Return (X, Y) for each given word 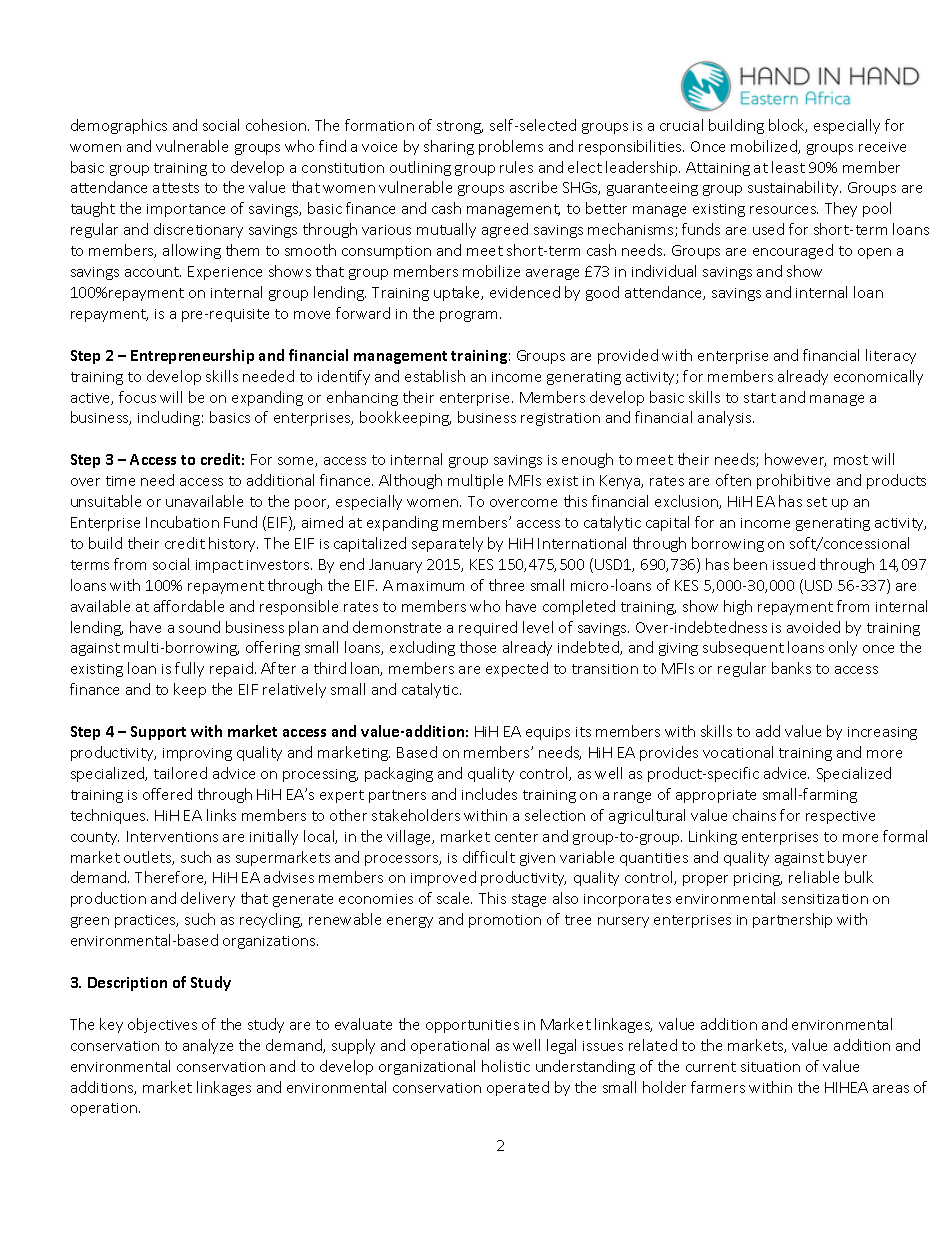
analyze (208, 1046)
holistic (506, 1066)
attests (176, 188)
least (788, 167)
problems (511, 147)
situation (770, 1067)
